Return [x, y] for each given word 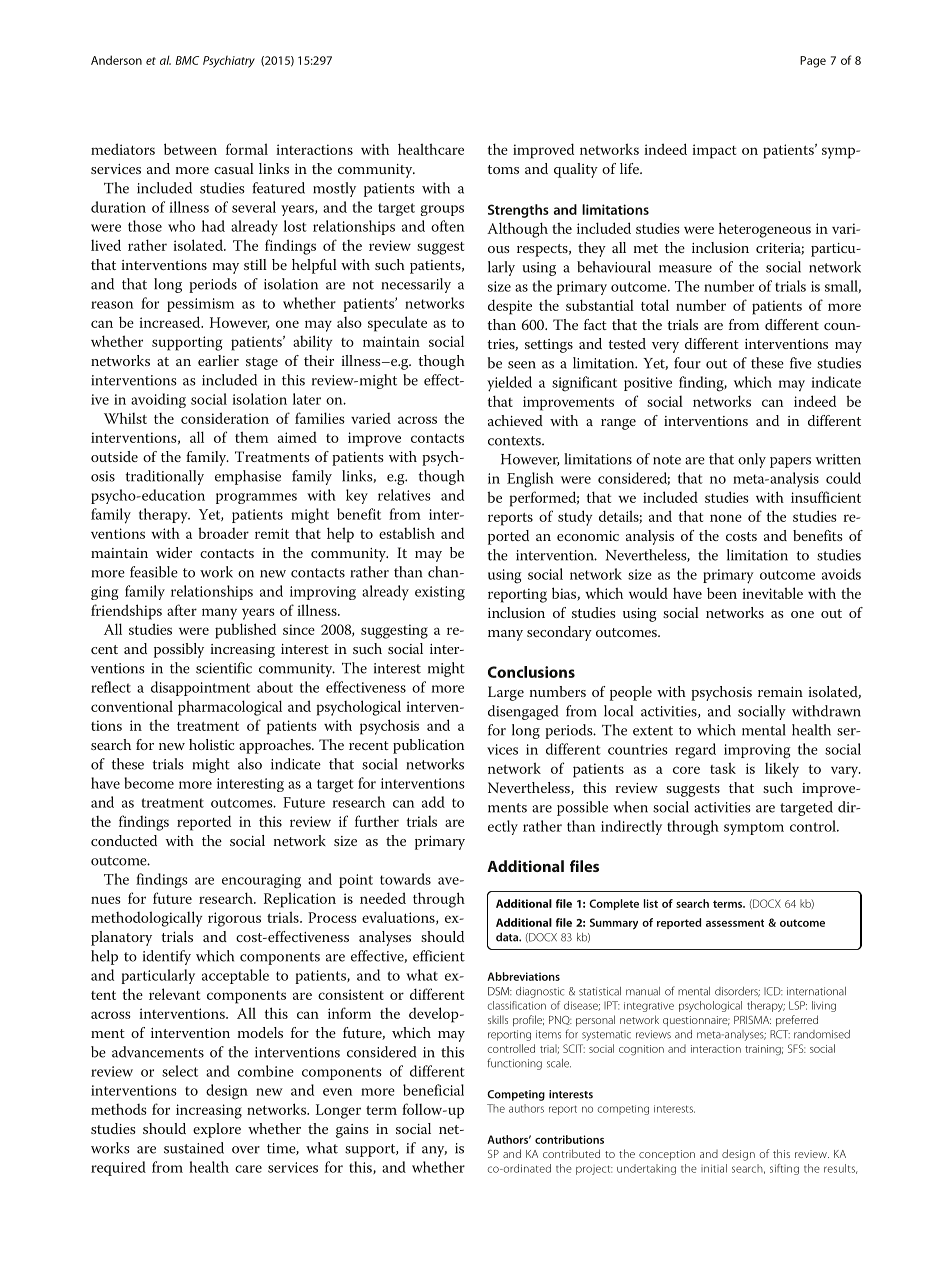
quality [576, 170]
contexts [515, 441]
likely [782, 770]
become [149, 783]
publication [428, 746]
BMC [187, 60]
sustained [194, 1148]
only [752, 460]
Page [813, 62]
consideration [225, 418]
